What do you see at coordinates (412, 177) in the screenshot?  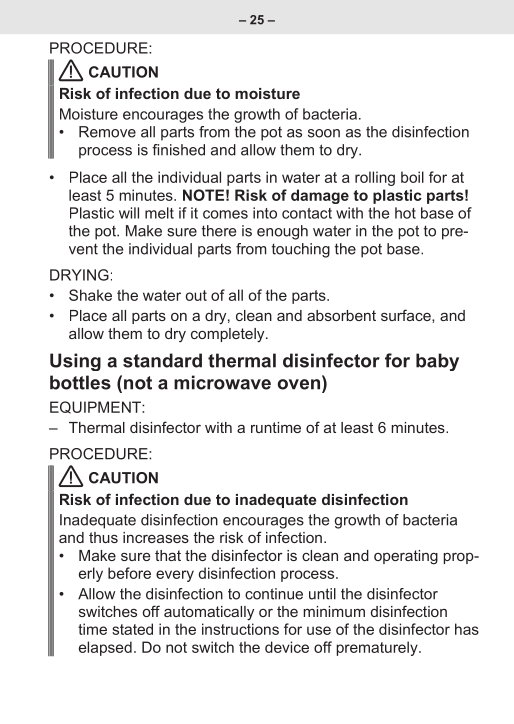 I see `boil` at bounding box center [412, 177].
